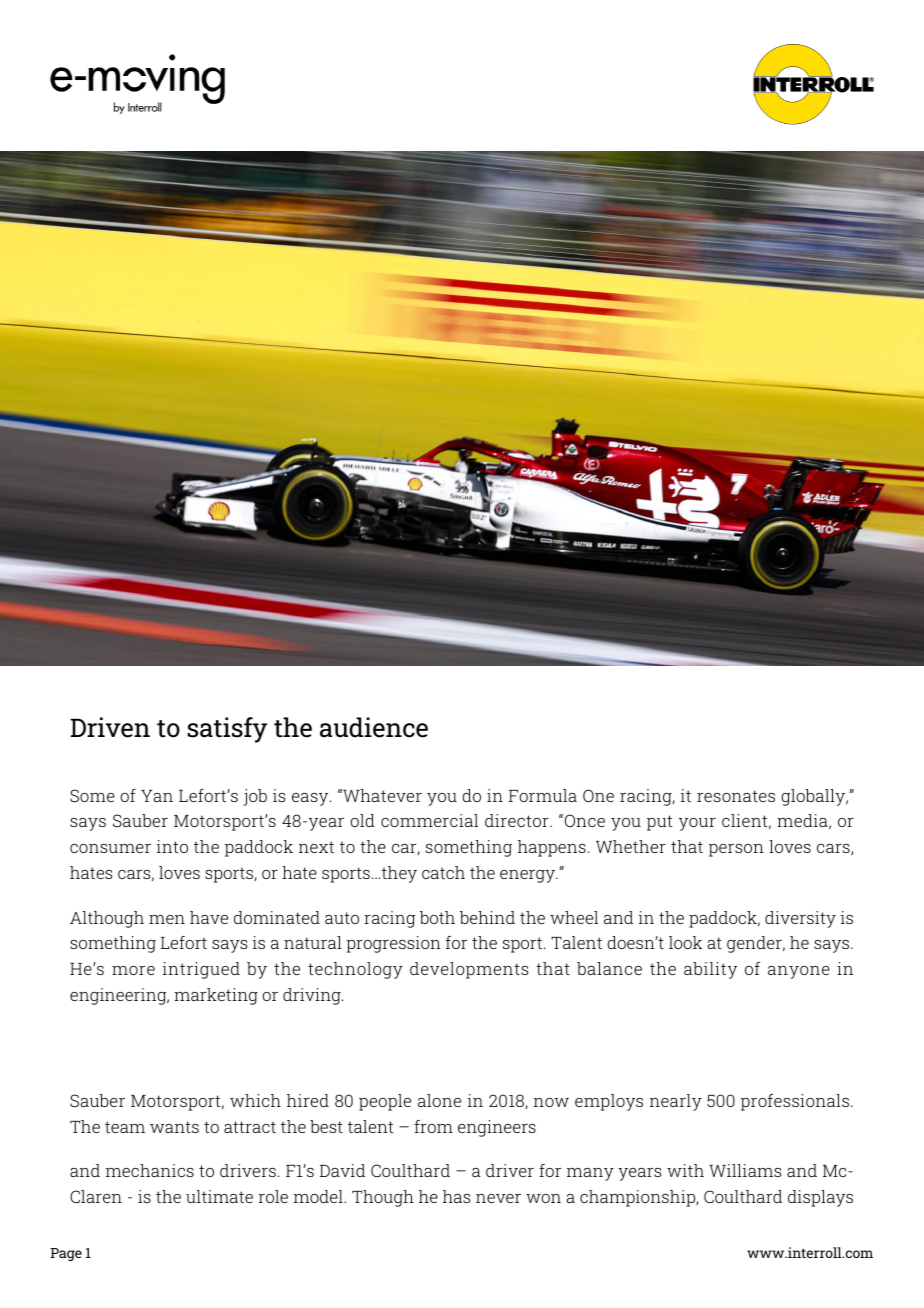 This page has height=1308, width=924. What do you see at coordinates (710, 970) in the page?
I see `ability` at bounding box center [710, 970].
